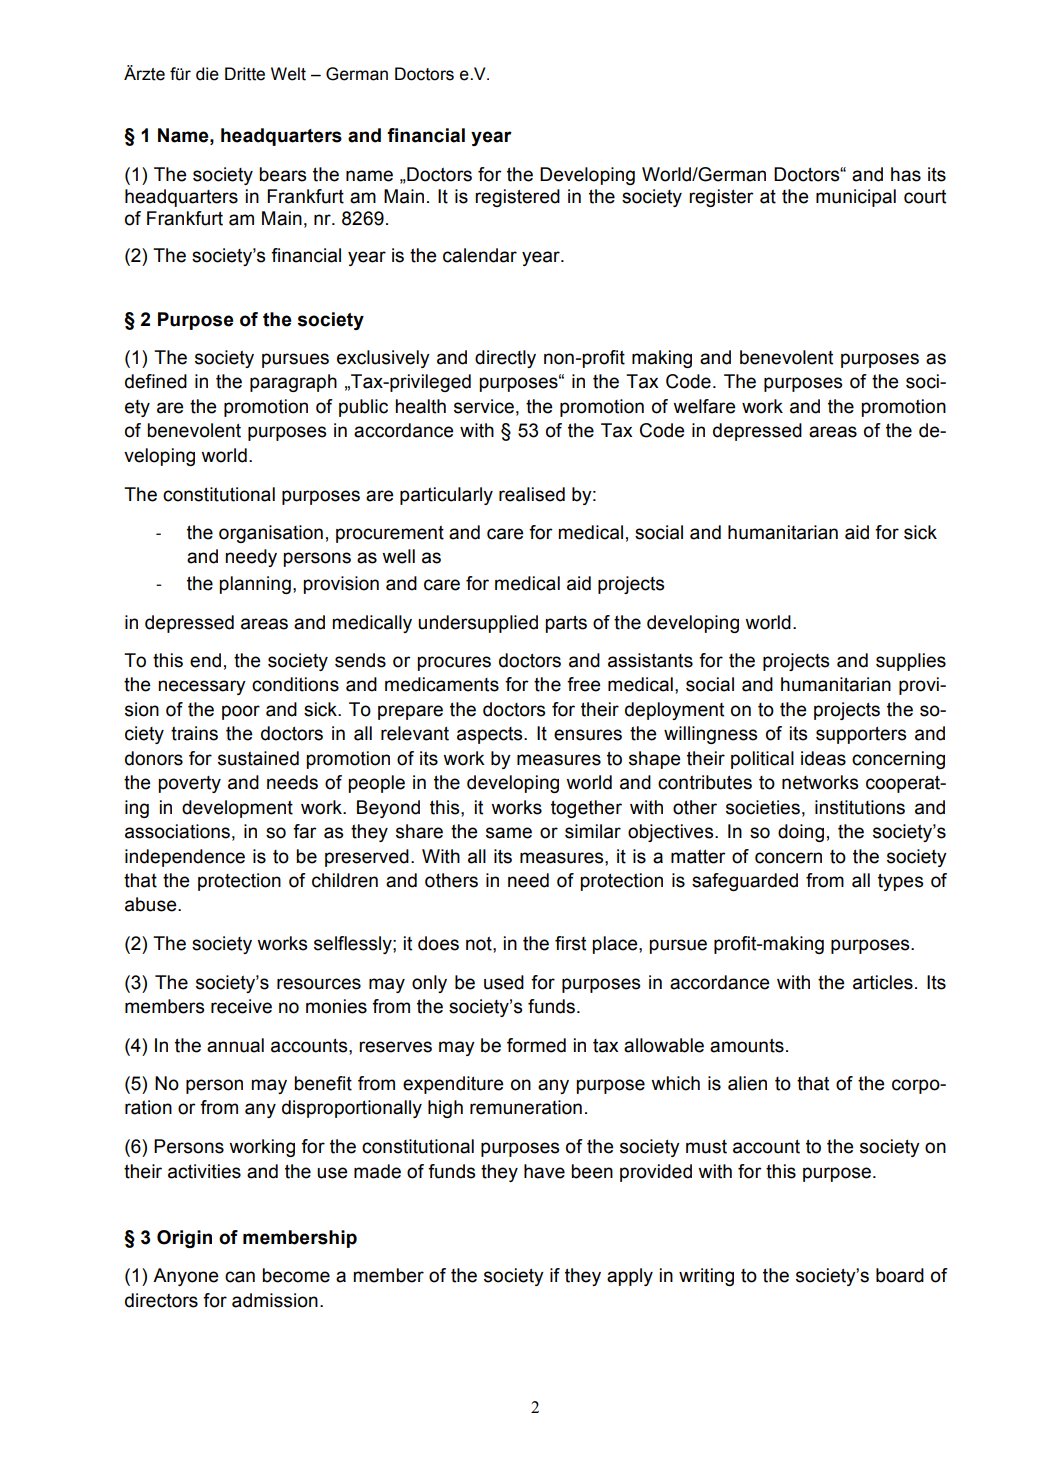  What do you see at coordinates (288, 74) in the screenshot?
I see `Welt` at bounding box center [288, 74].
